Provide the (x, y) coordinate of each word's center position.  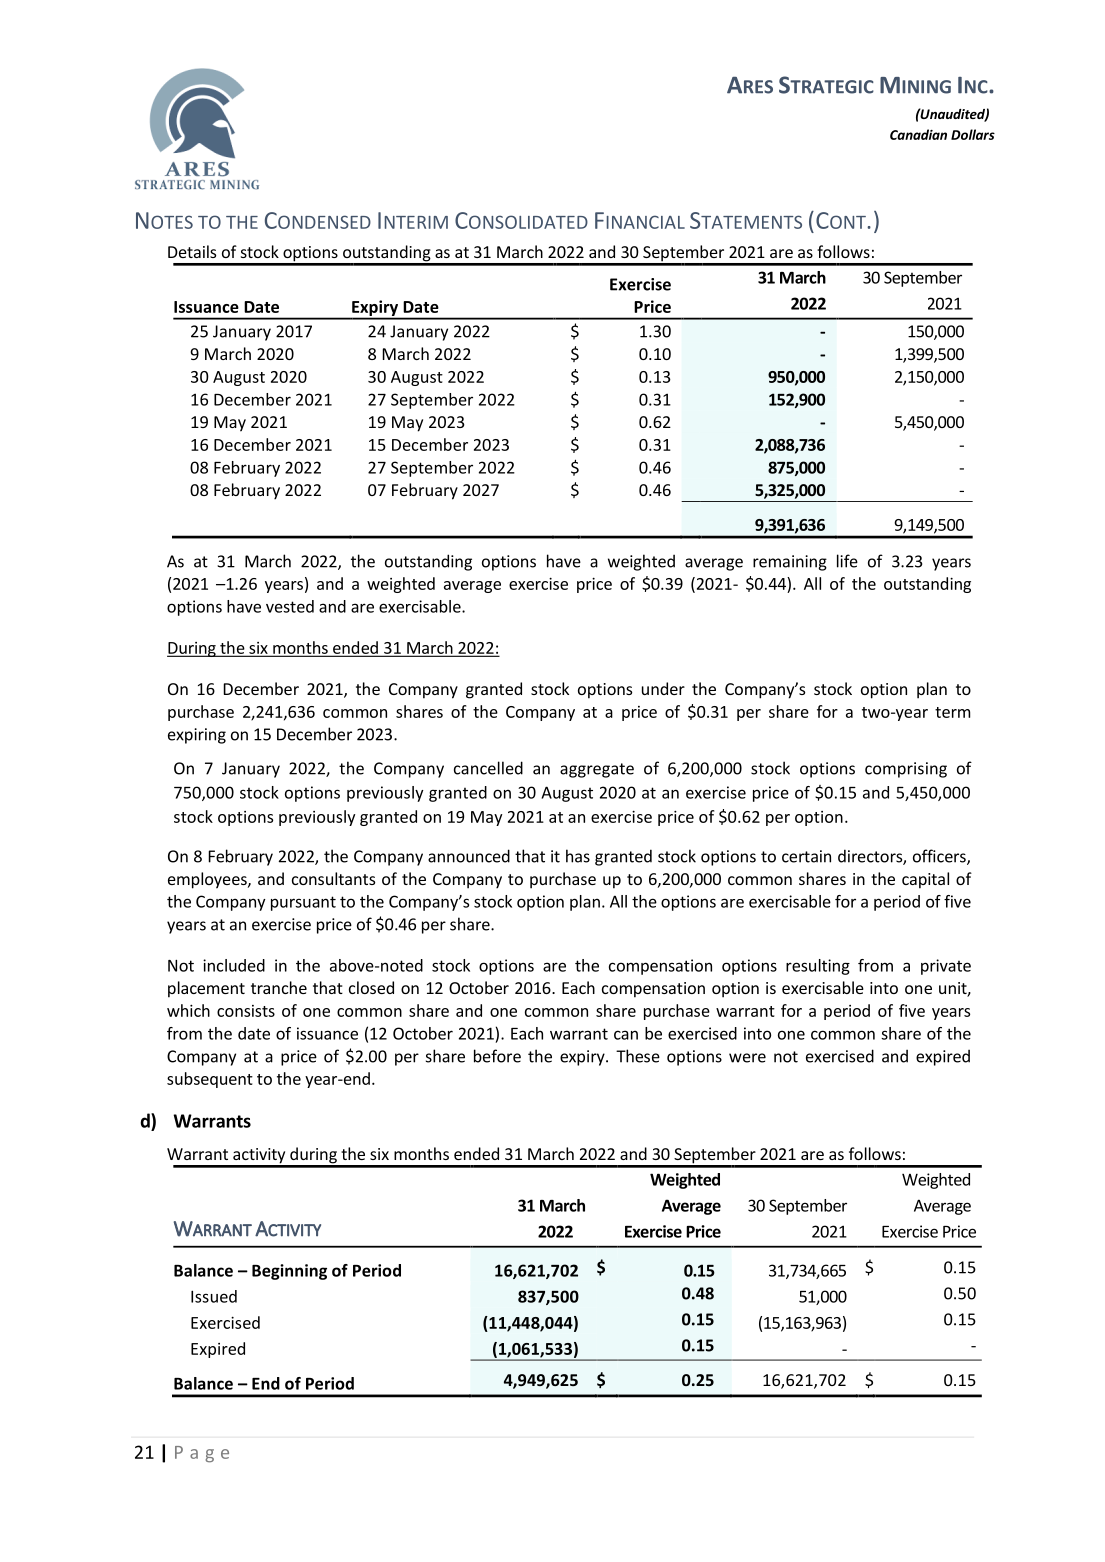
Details (192, 251)
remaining (790, 563)
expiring (197, 736)
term (952, 712)
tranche (279, 987)
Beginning (289, 1272)
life (847, 561)
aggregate (597, 770)
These (638, 1056)
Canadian (918, 134)
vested (290, 606)
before (497, 1056)
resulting (818, 967)
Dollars (973, 134)
